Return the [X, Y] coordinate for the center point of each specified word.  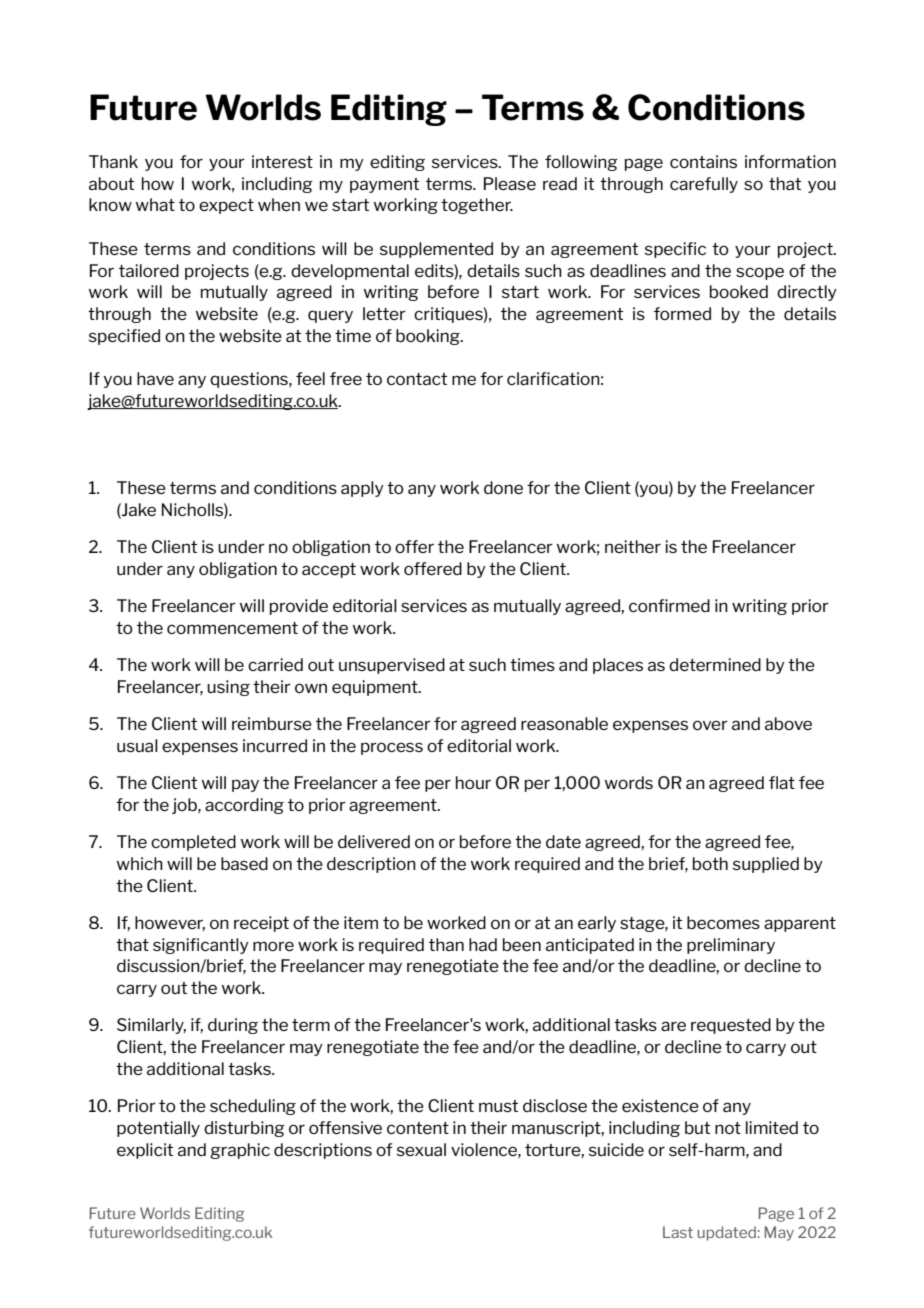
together [477, 206]
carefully [704, 185]
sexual [421, 1149]
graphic [240, 1151]
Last [678, 1232]
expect [226, 206]
